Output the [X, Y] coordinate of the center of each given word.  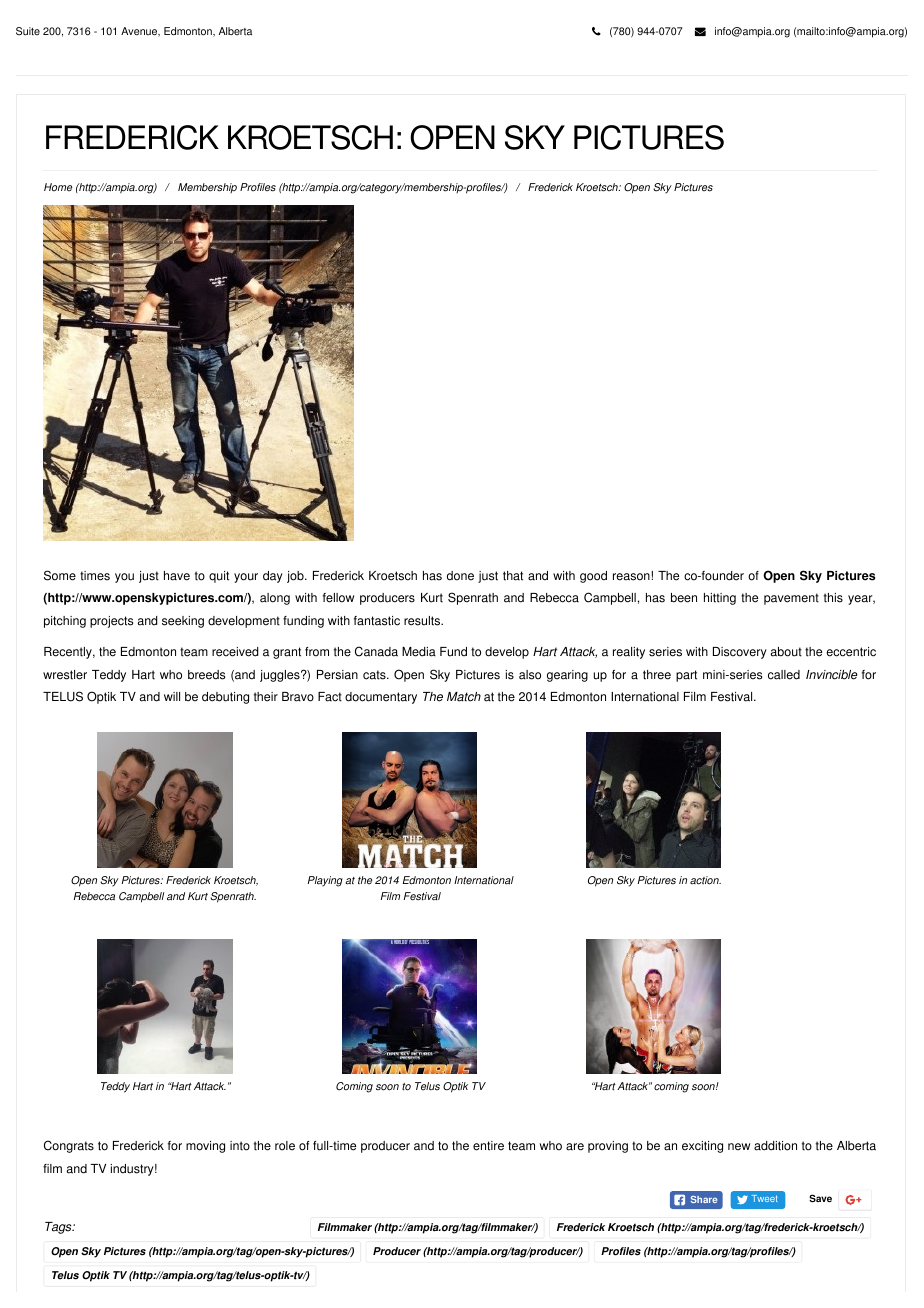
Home [58, 187]
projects [111, 622]
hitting [720, 599]
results [423, 621]
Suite [28, 31]
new [739, 1147]
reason [632, 577]
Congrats [69, 1146]
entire [488, 1146]
